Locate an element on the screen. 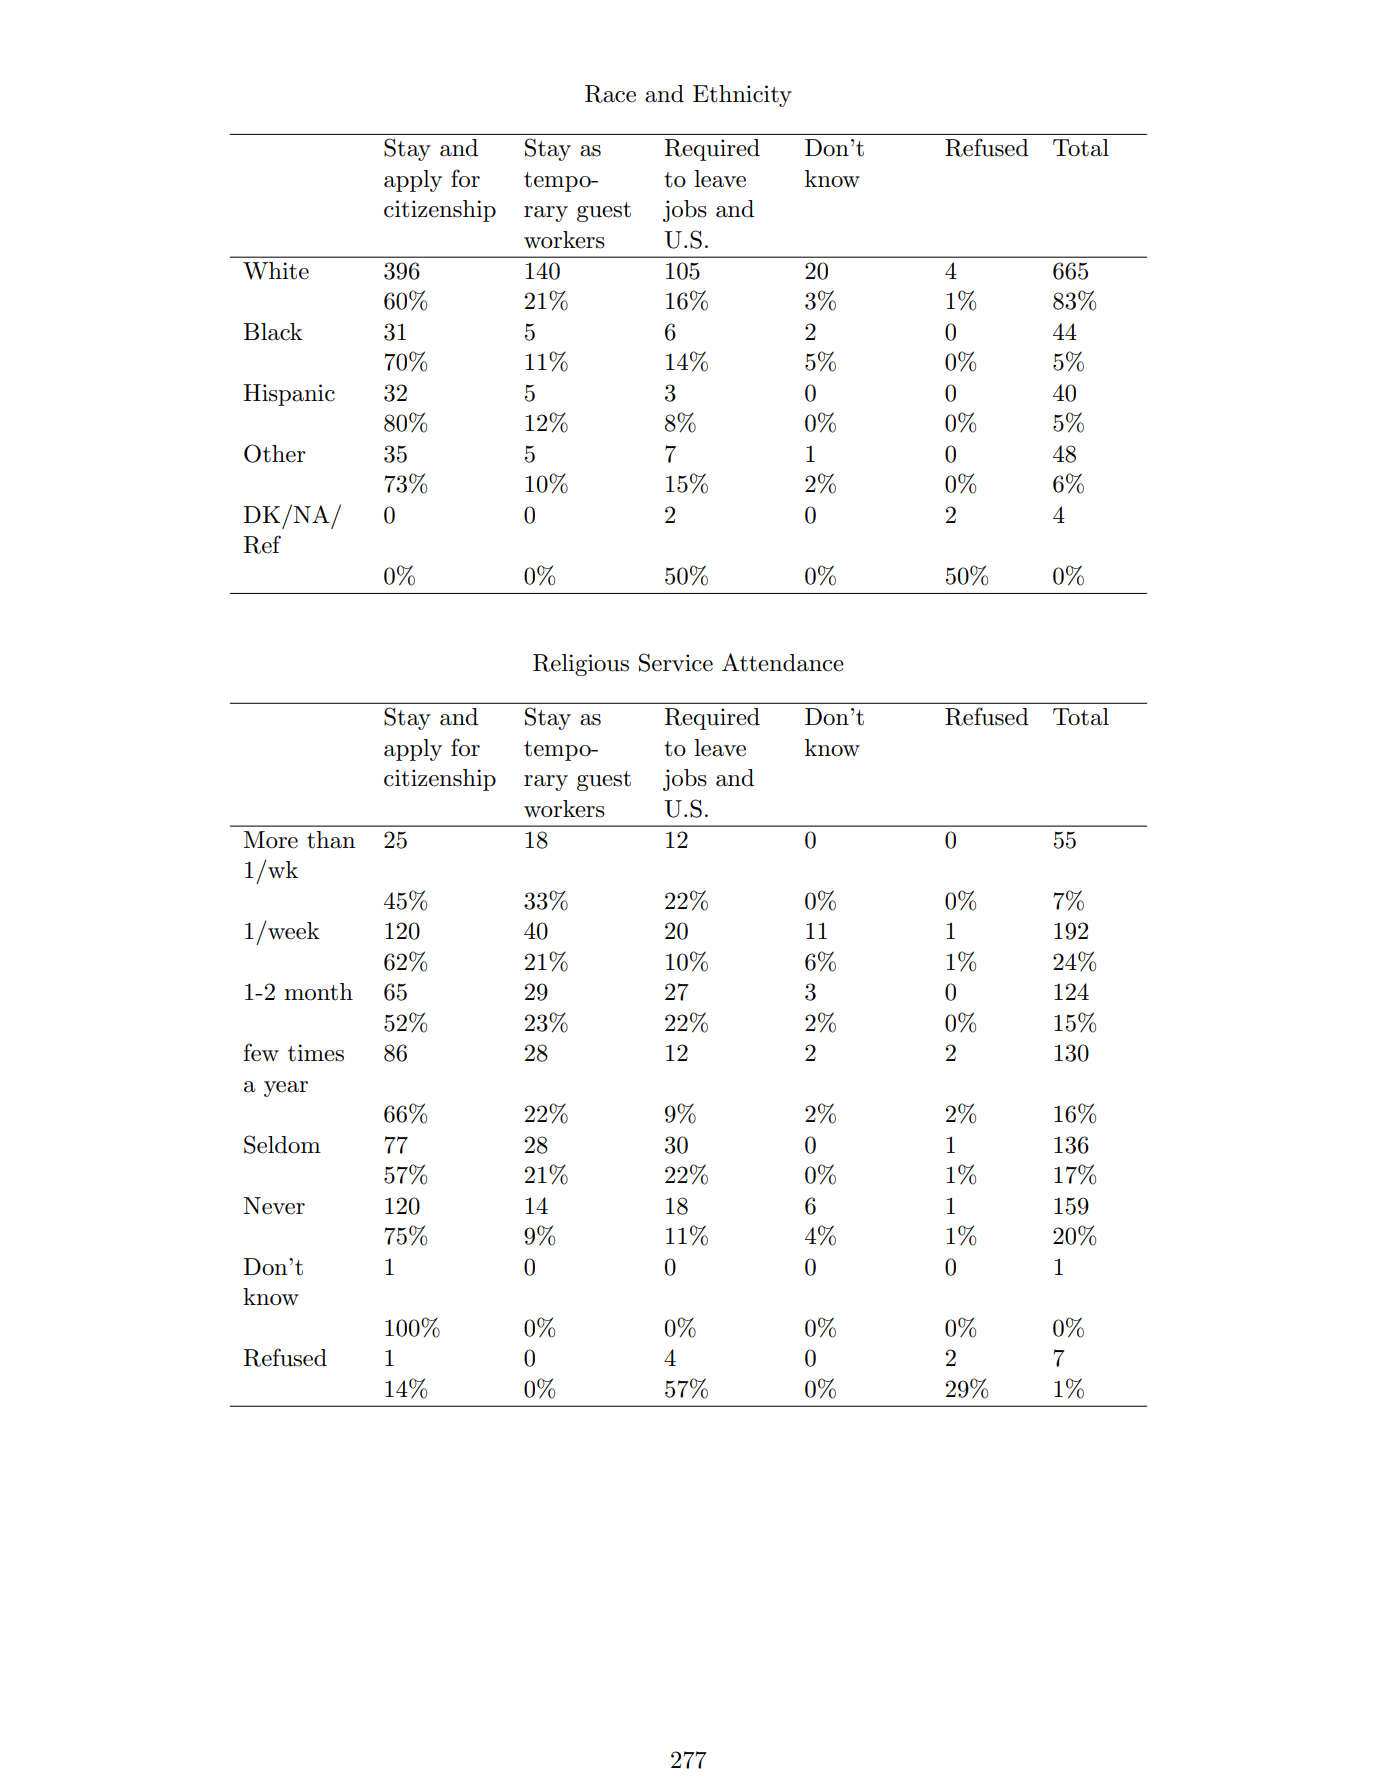 The height and width of the screenshot is (1782, 1377). month is located at coordinates (318, 992).
